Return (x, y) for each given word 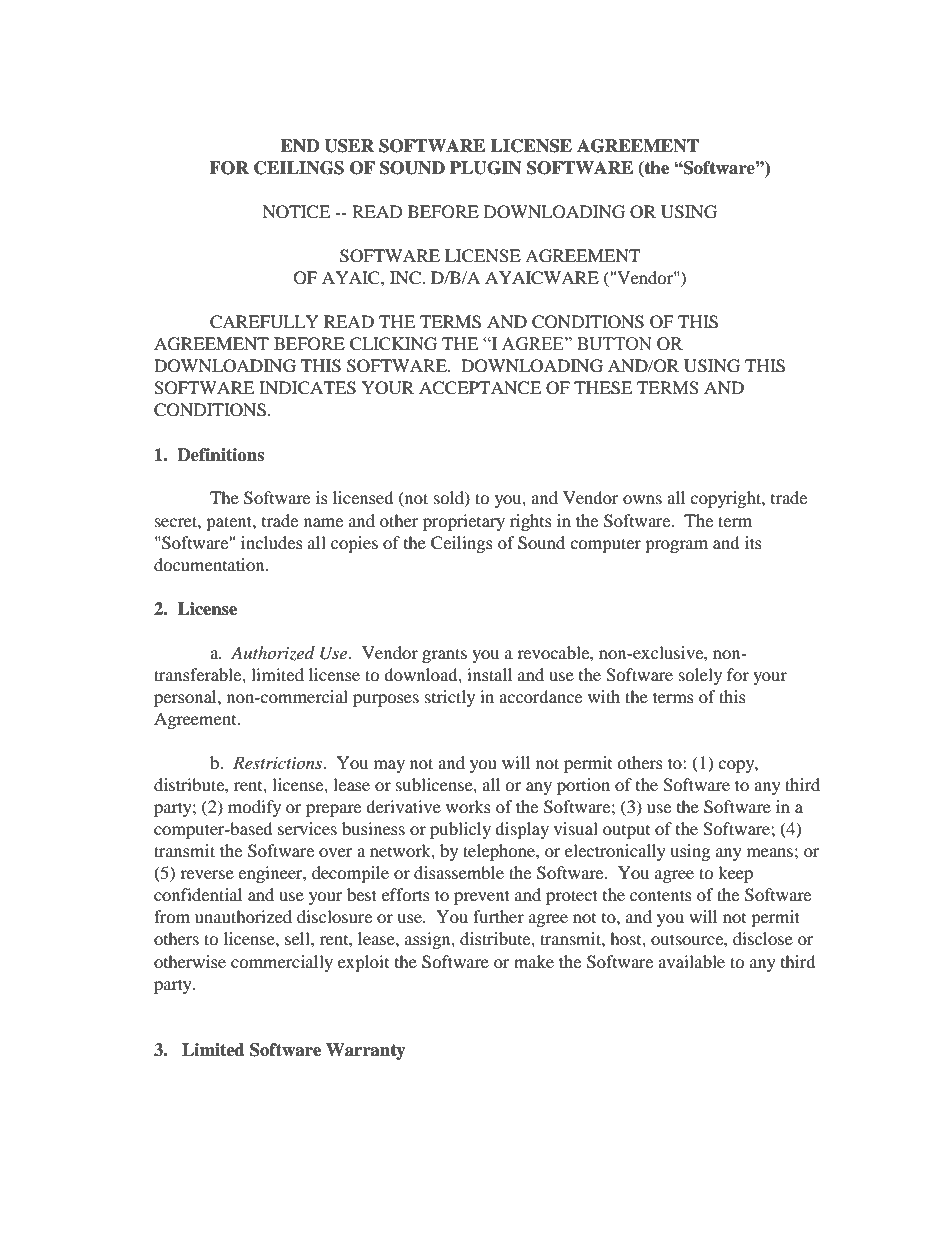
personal (186, 698)
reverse (207, 874)
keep (735, 874)
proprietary (464, 522)
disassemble (459, 872)
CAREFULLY (264, 322)
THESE (603, 388)
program (676, 546)
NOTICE (296, 212)
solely (700, 676)
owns (642, 499)
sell (298, 938)
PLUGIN (486, 168)
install (489, 674)
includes (272, 542)
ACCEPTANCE (480, 388)
